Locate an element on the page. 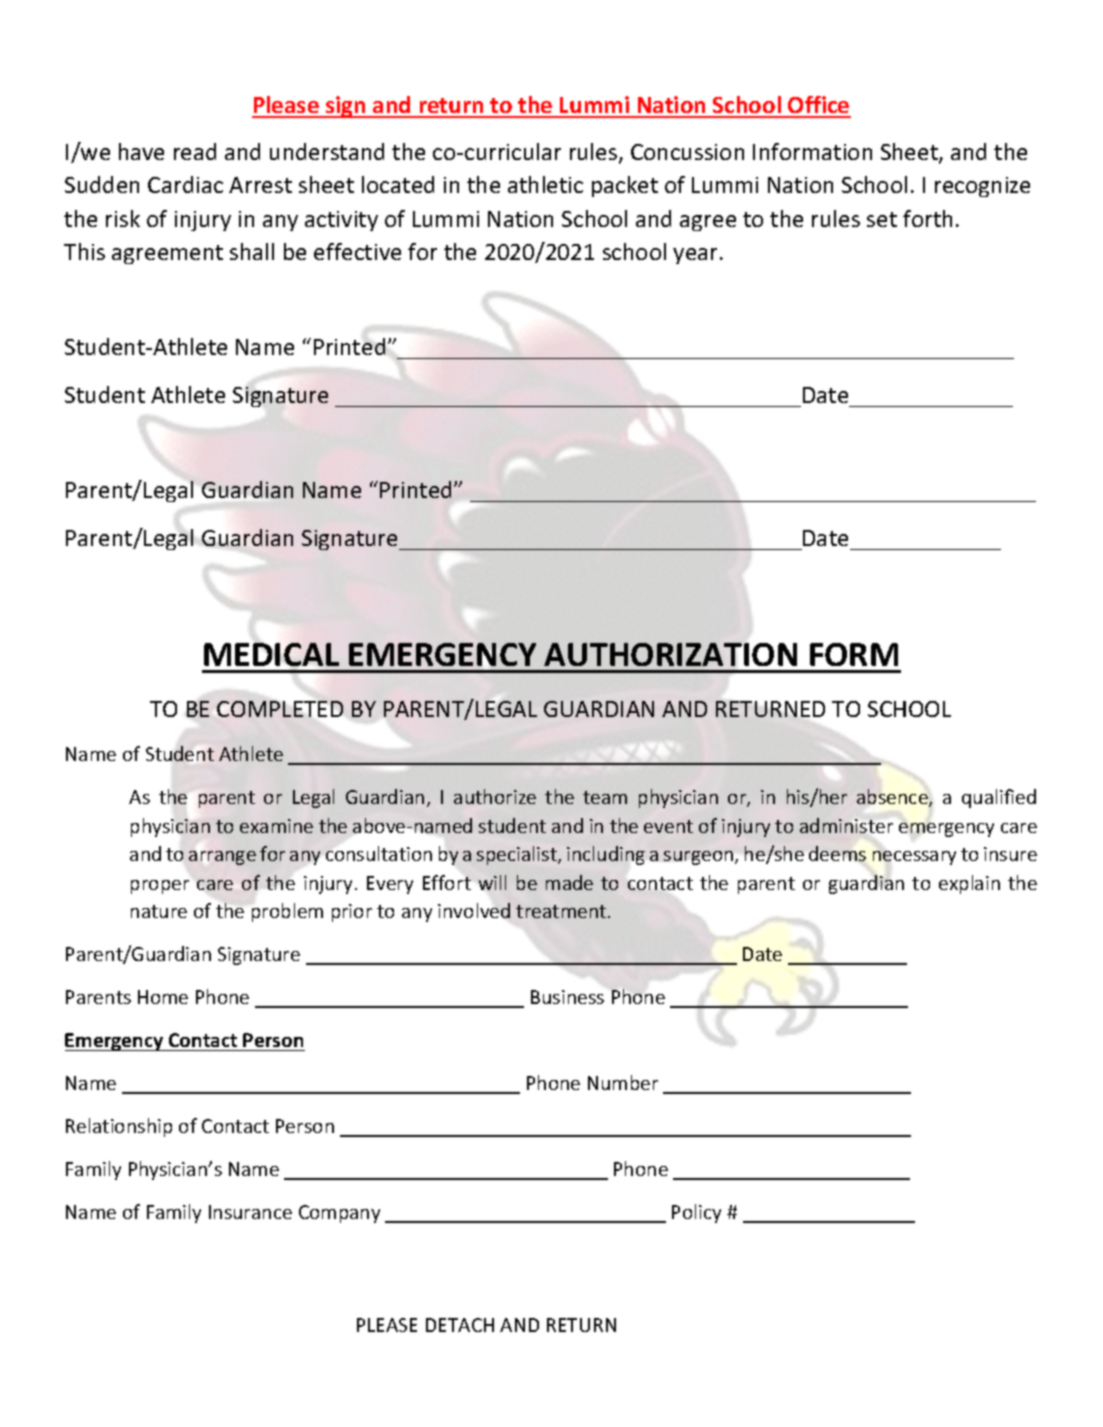  athletic is located at coordinates (545, 184).
